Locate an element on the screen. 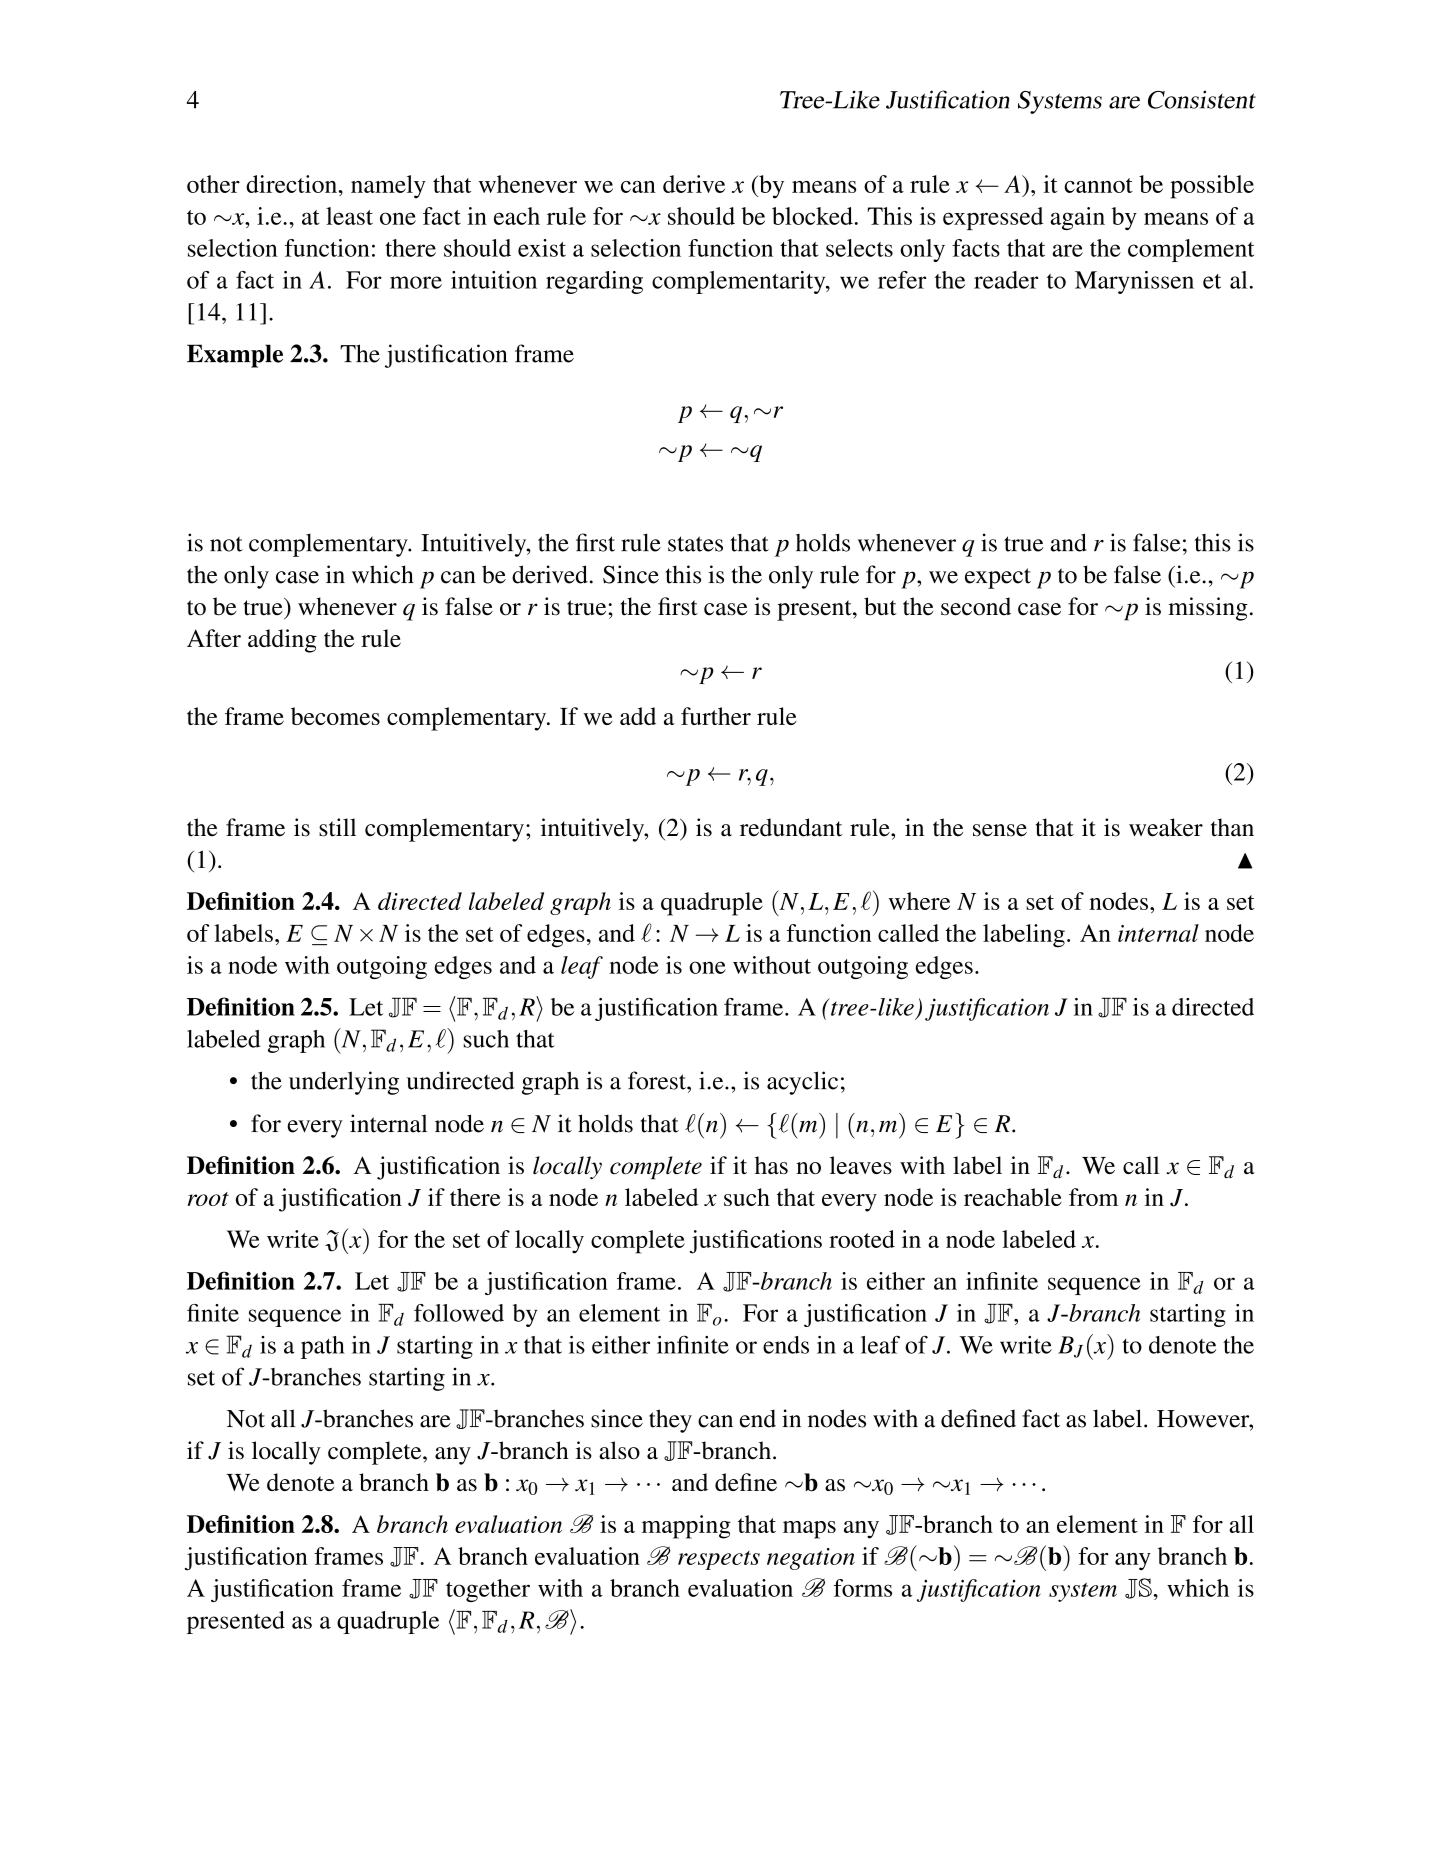 The width and height of the screenshot is (1441, 1865). has is located at coordinates (771, 1165).
